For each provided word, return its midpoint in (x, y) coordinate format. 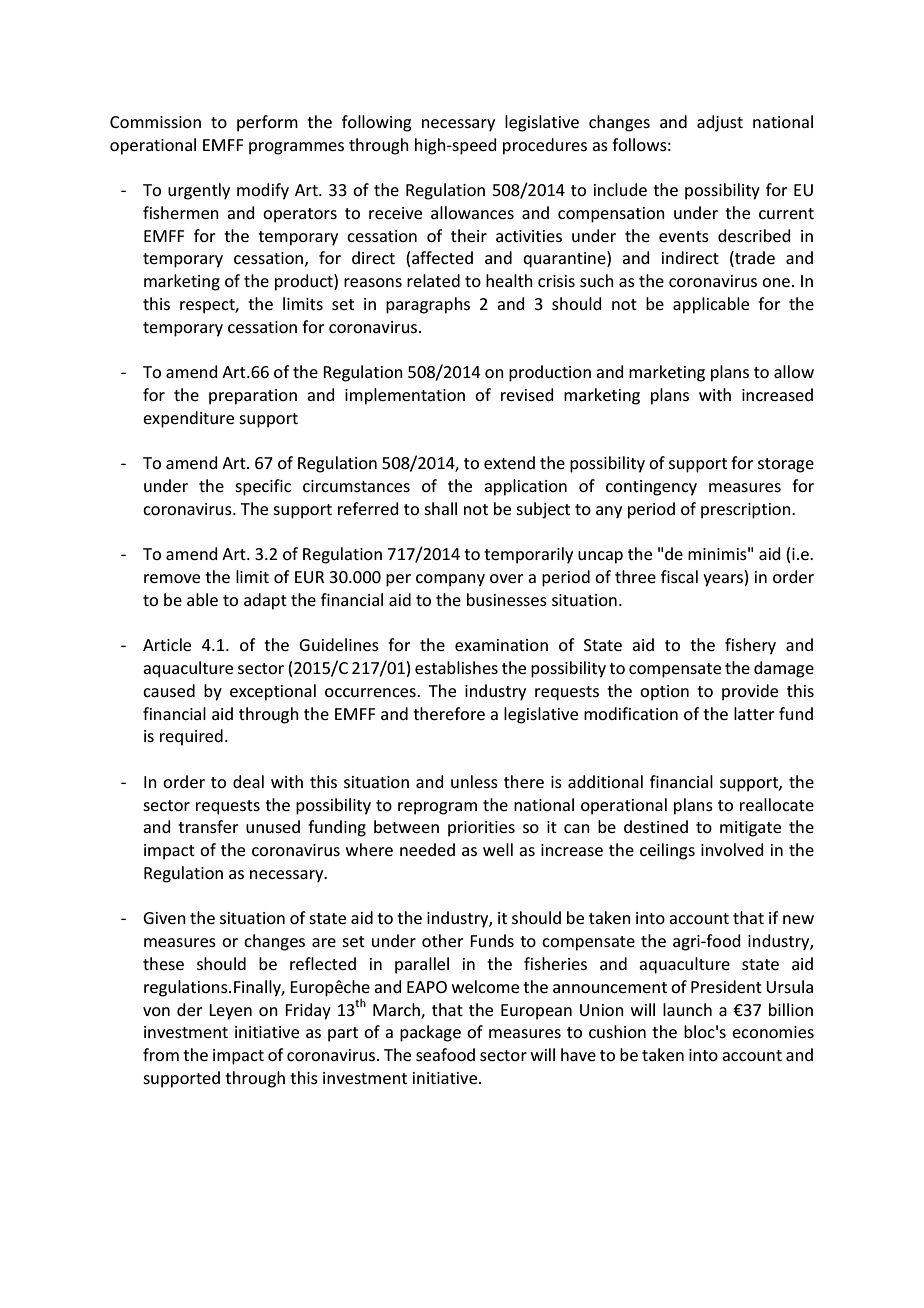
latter (754, 713)
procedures (545, 146)
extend (509, 462)
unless (474, 781)
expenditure (188, 419)
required (191, 737)
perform (267, 123)
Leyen (230, 1012)
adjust (720, 123)
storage (786, 465)
